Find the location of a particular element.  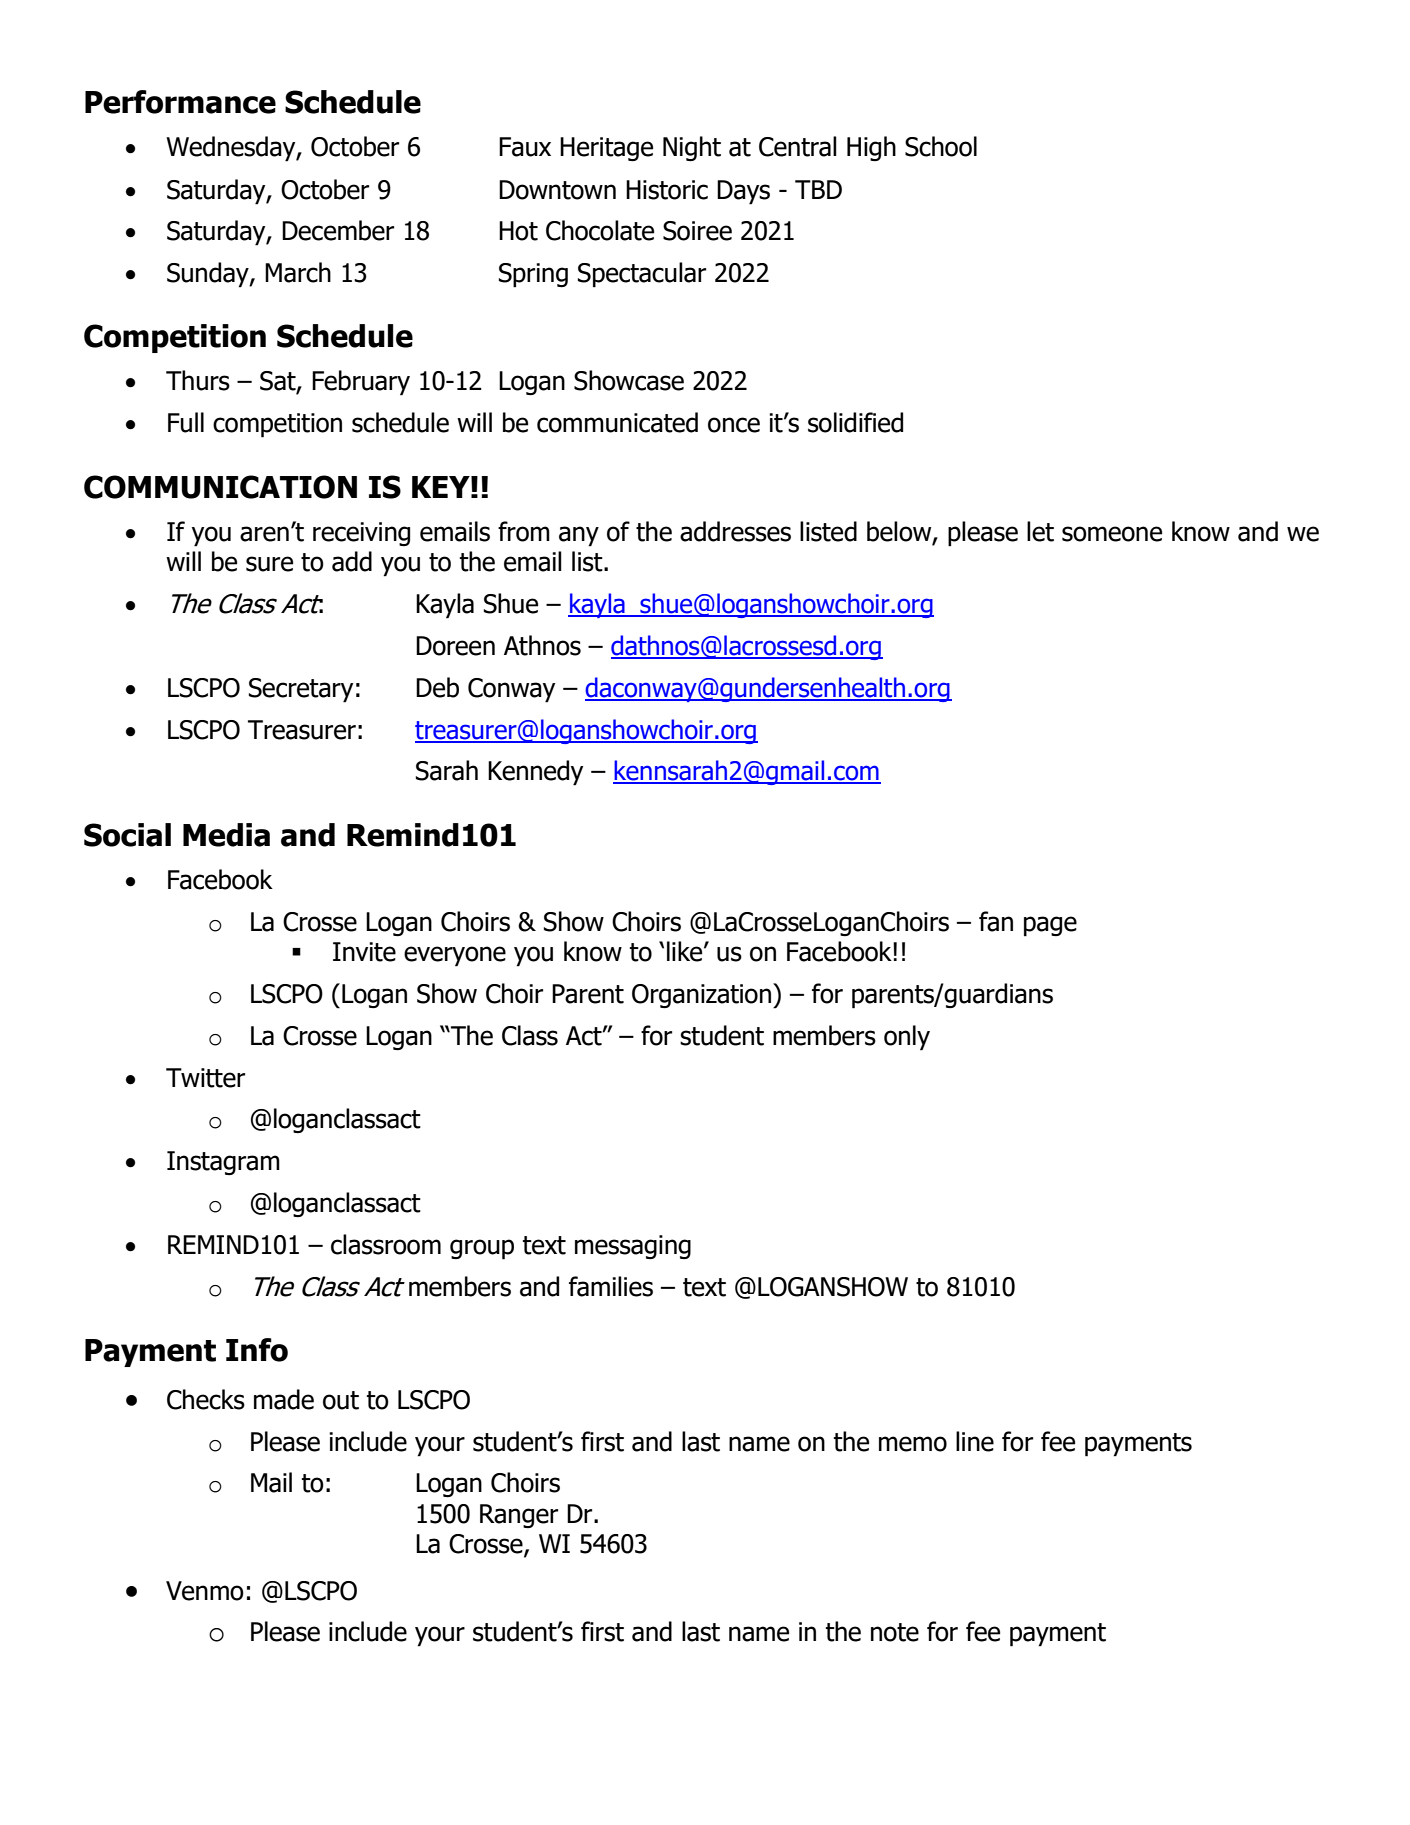

let is located at coordinates (1040, 531).
